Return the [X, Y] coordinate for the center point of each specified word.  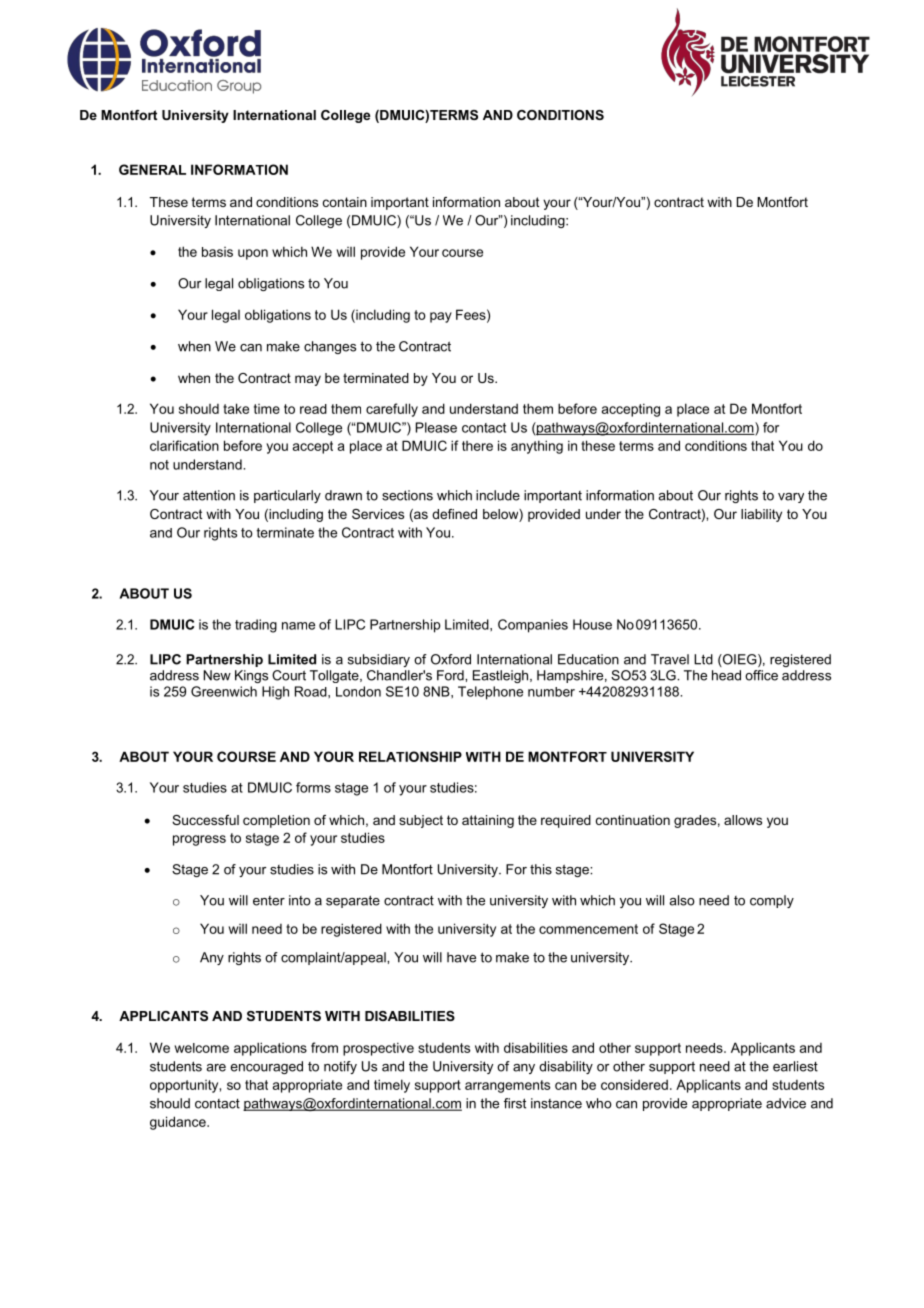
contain [345, 202]
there [477, 446]
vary [791, 498]
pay [441, 317]
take [236, 408]
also [682, 900]
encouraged [266, 1067]
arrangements [507, 1086]
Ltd [703, 659]
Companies [533, 626]
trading [256, 626]
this [541, 869]
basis [217, 252]
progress [199, 840]
